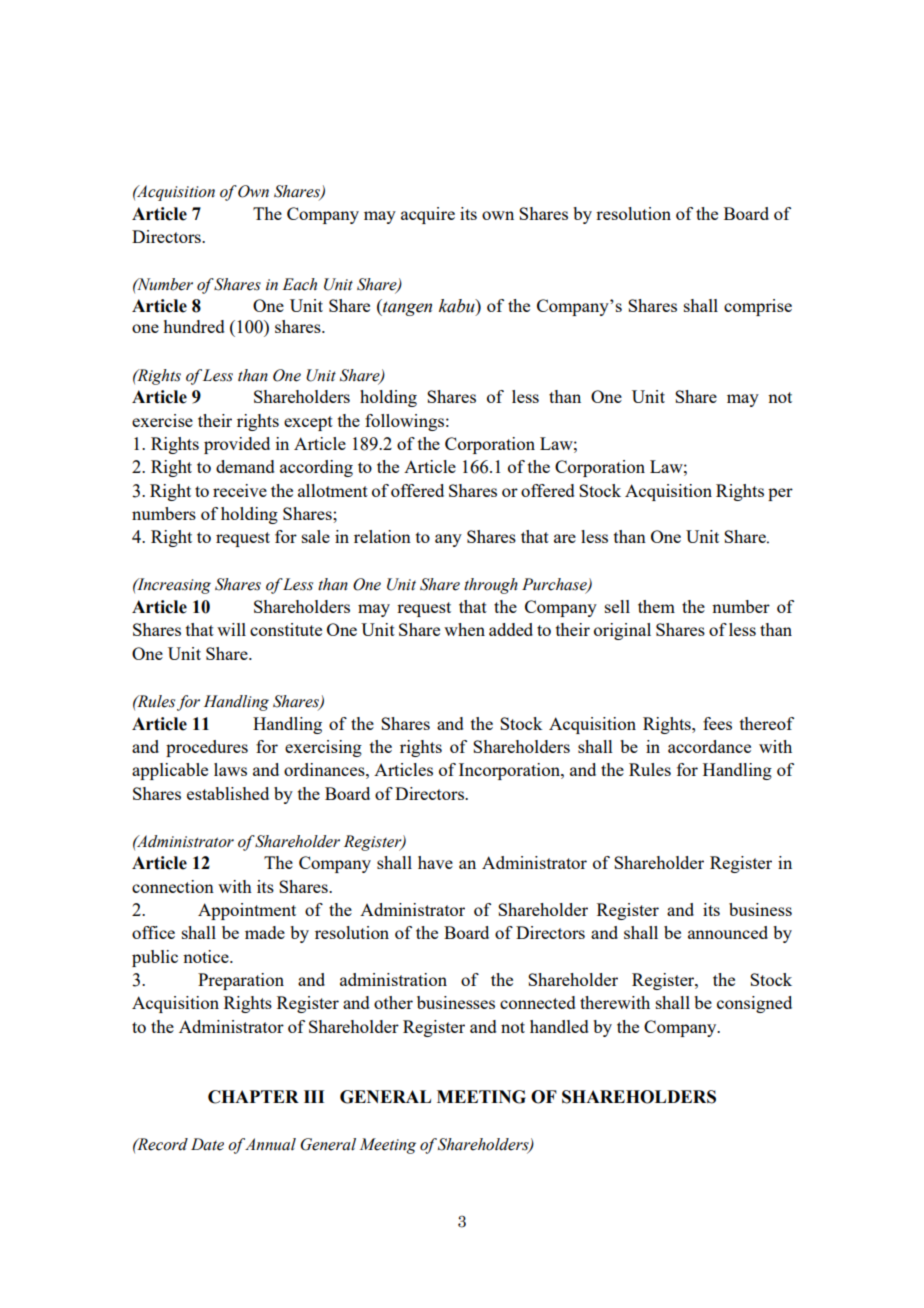  I want to click on through, so click(491, 586).
